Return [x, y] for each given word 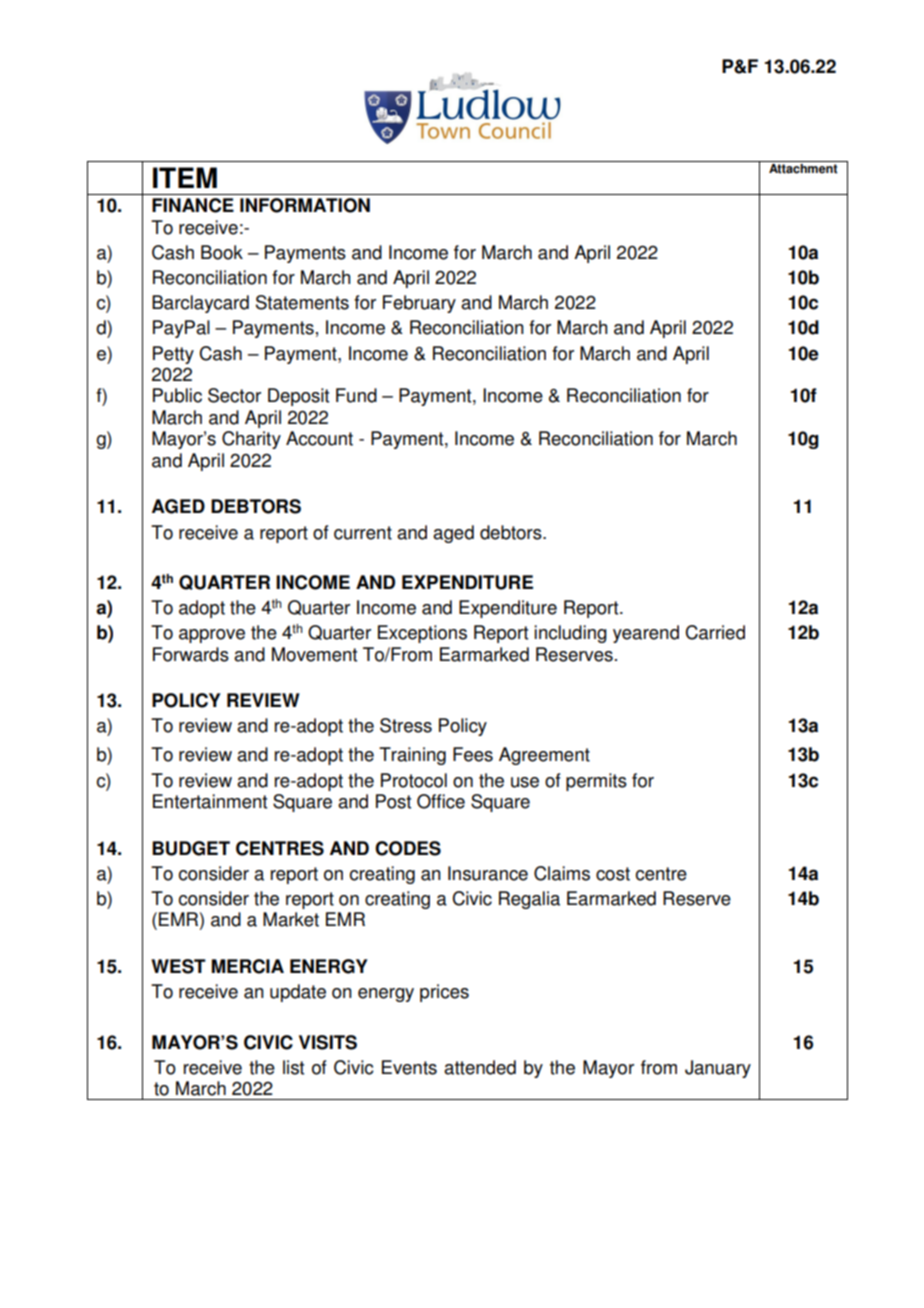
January [718, 1069]
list [293, 1067]
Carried [715, 632]
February [419, 304]
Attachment [803, 169]
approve [212, 636]
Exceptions [422, 634]
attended [480, 1067]
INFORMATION [305, 205]
